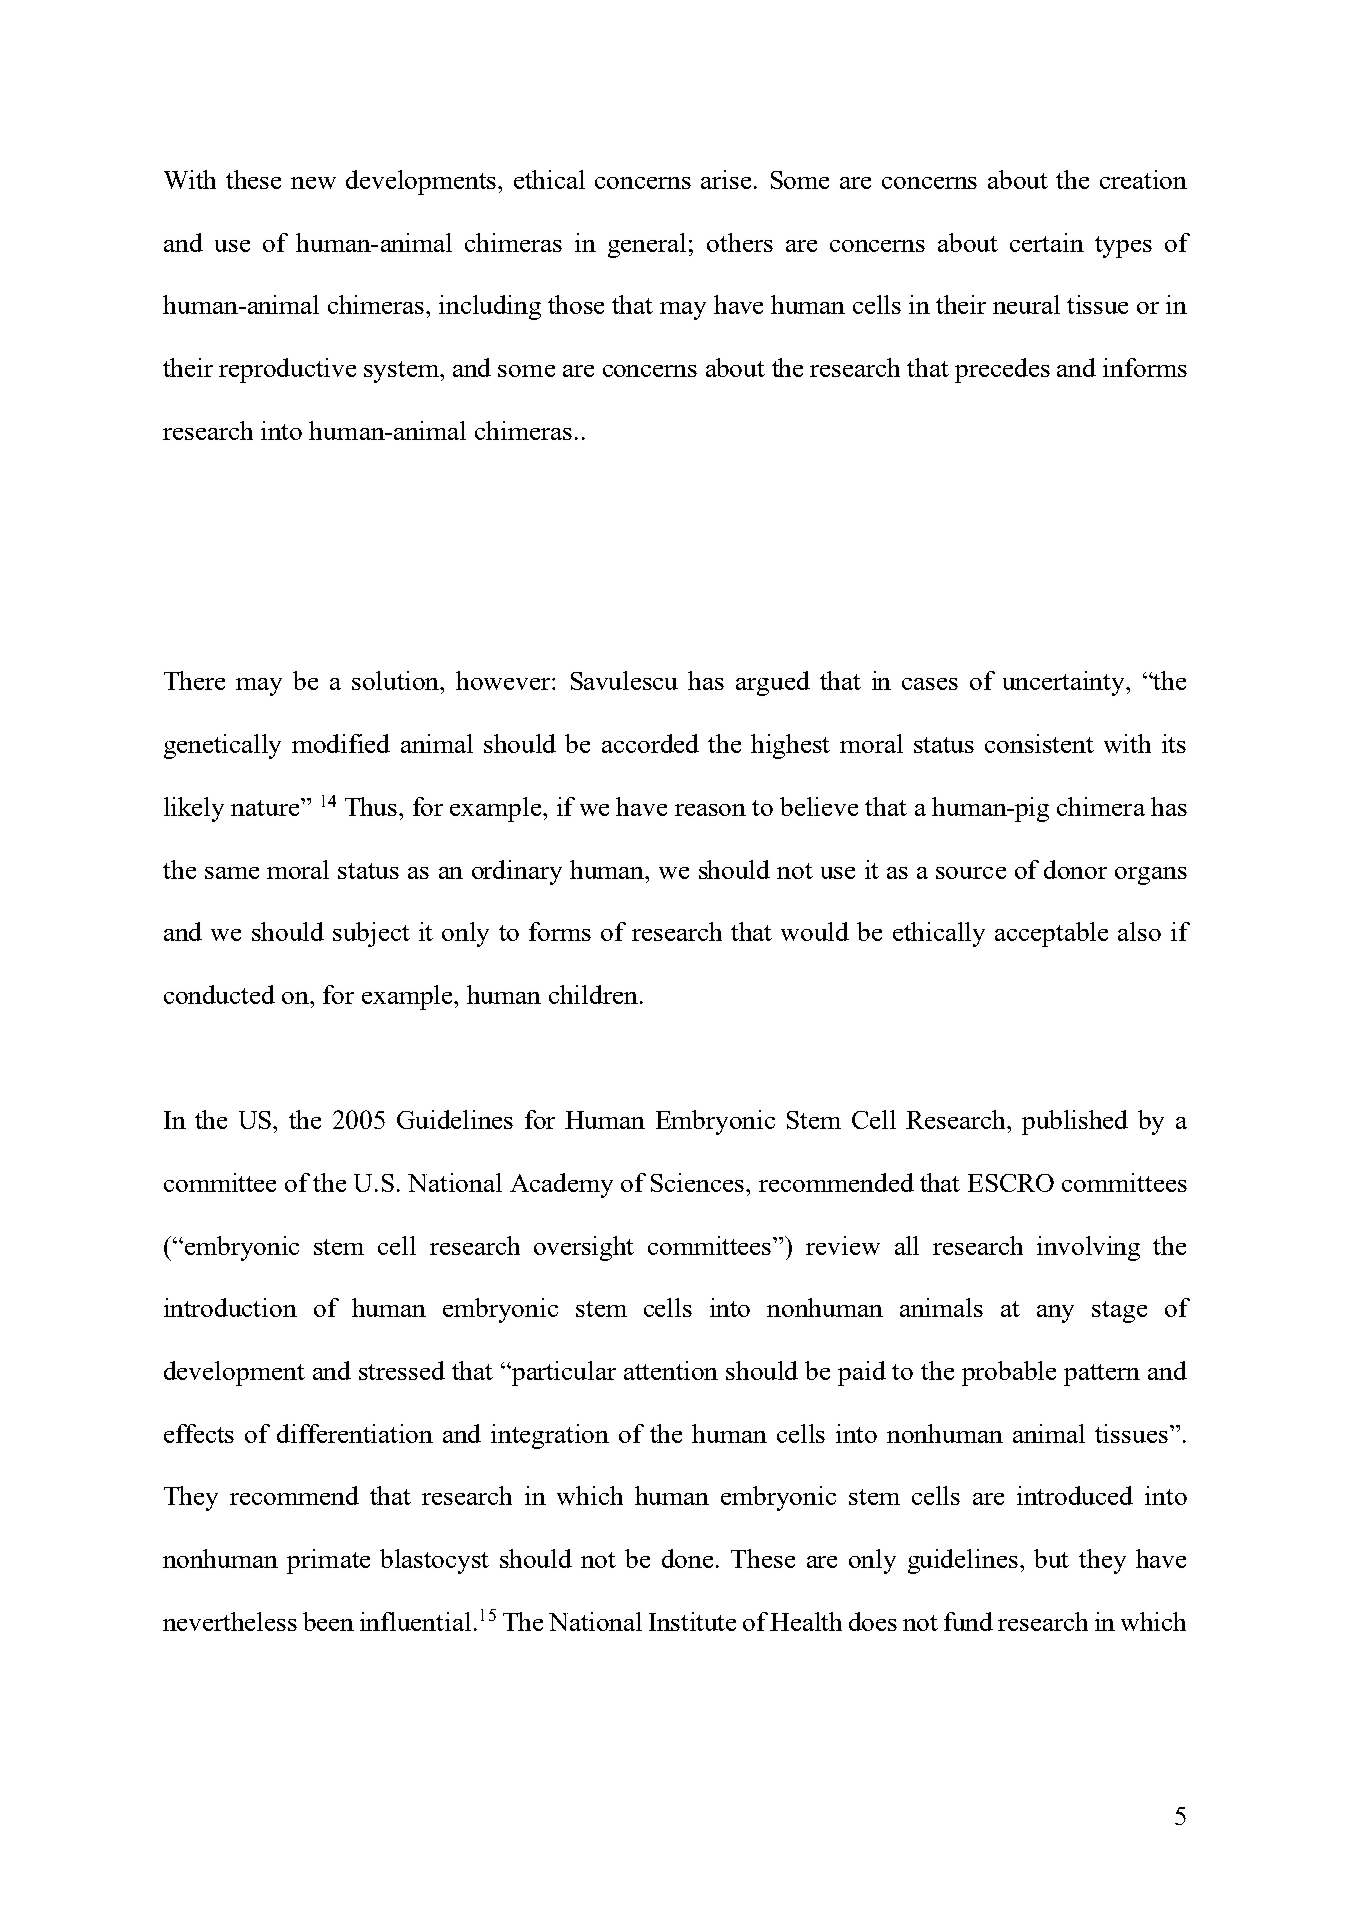 The width and height of the document is (1351, 1912). What do you see at coordinates (740, 242) in the document?
I see `others` at bounding box center [740, 242].
